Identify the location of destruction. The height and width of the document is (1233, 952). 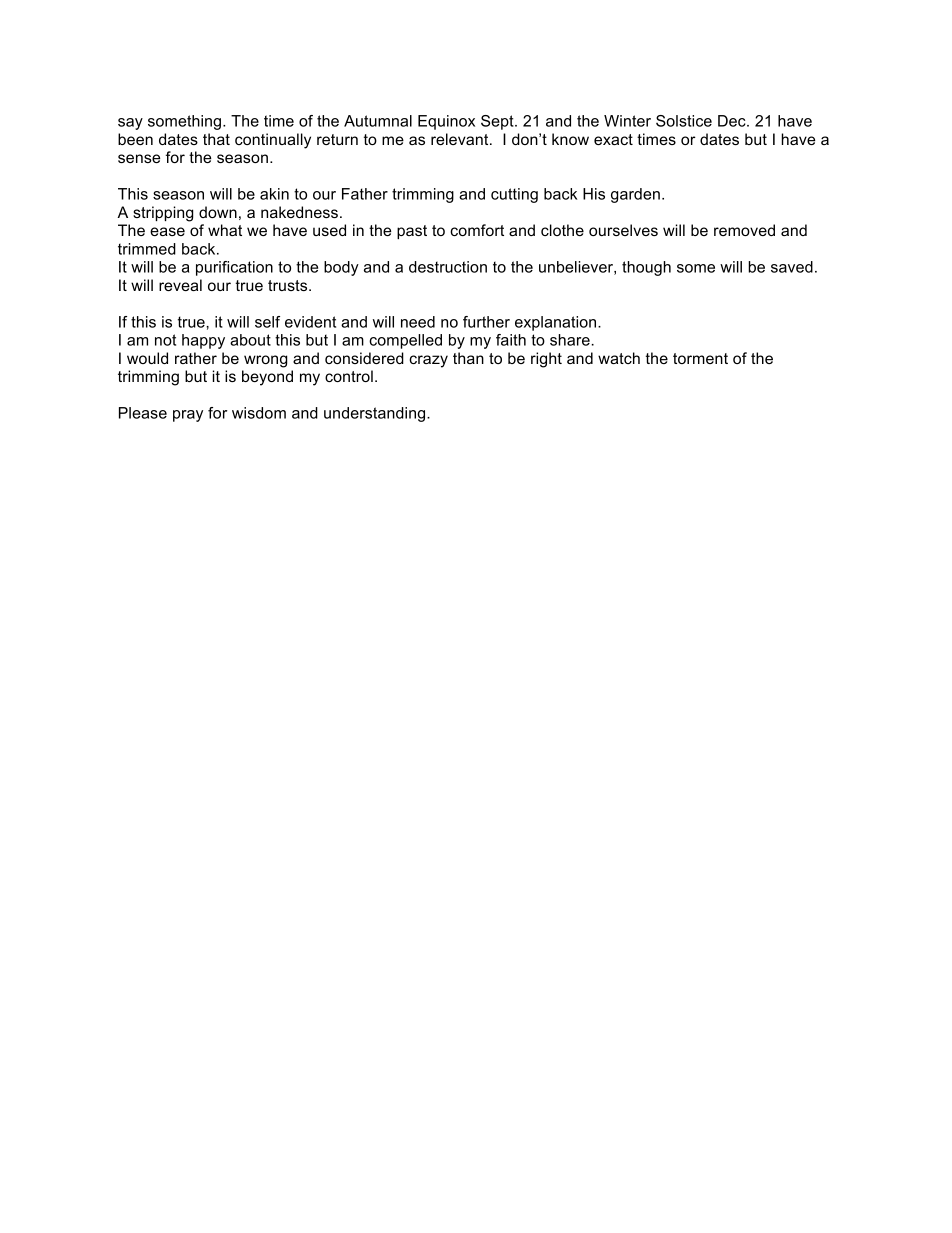
(448, 267).
